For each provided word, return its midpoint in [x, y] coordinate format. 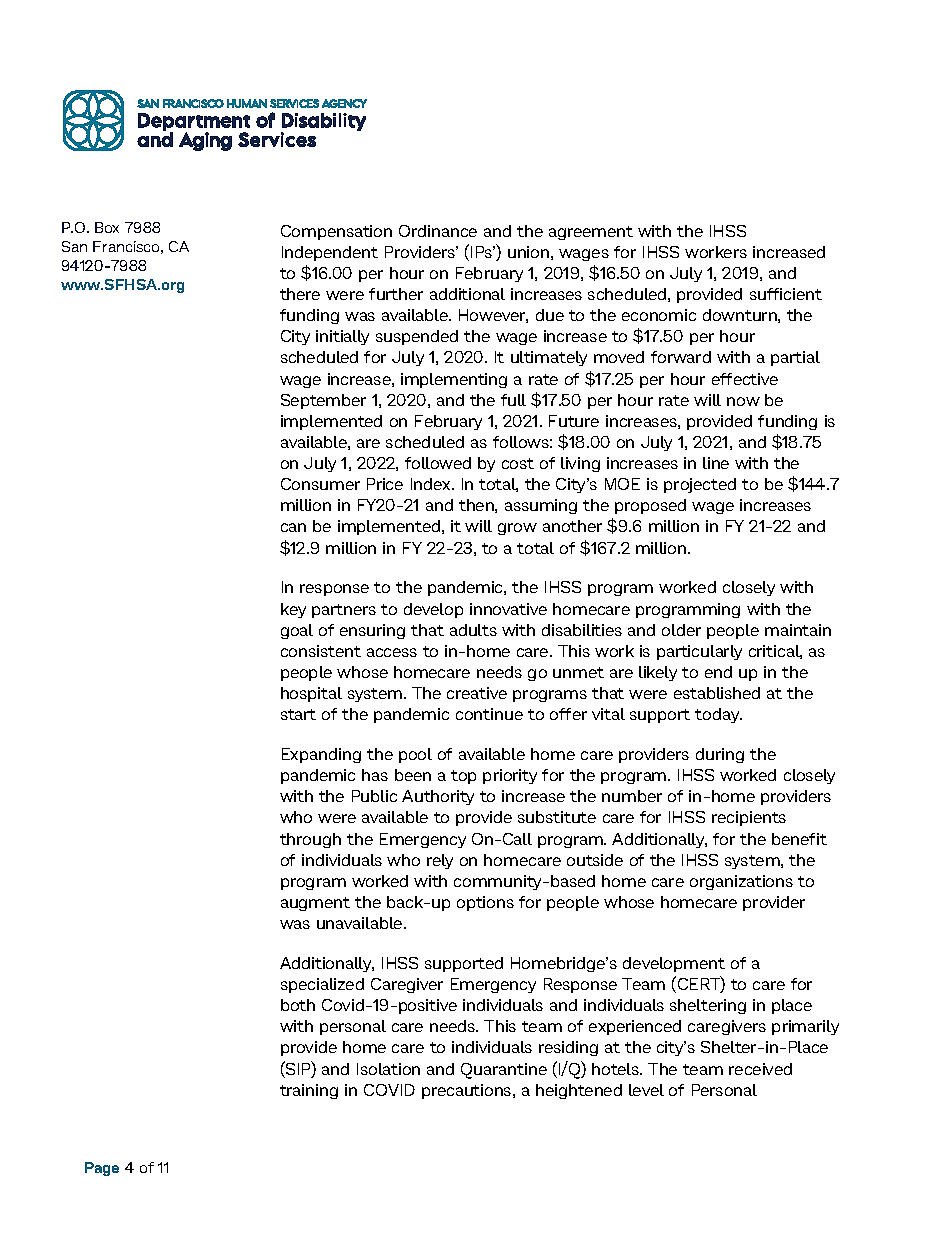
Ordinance [438, 231]
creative [477, 693]
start [298, 714]
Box [107, 227]
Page [102, 1169]
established [717, 693]
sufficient [786, 294]
